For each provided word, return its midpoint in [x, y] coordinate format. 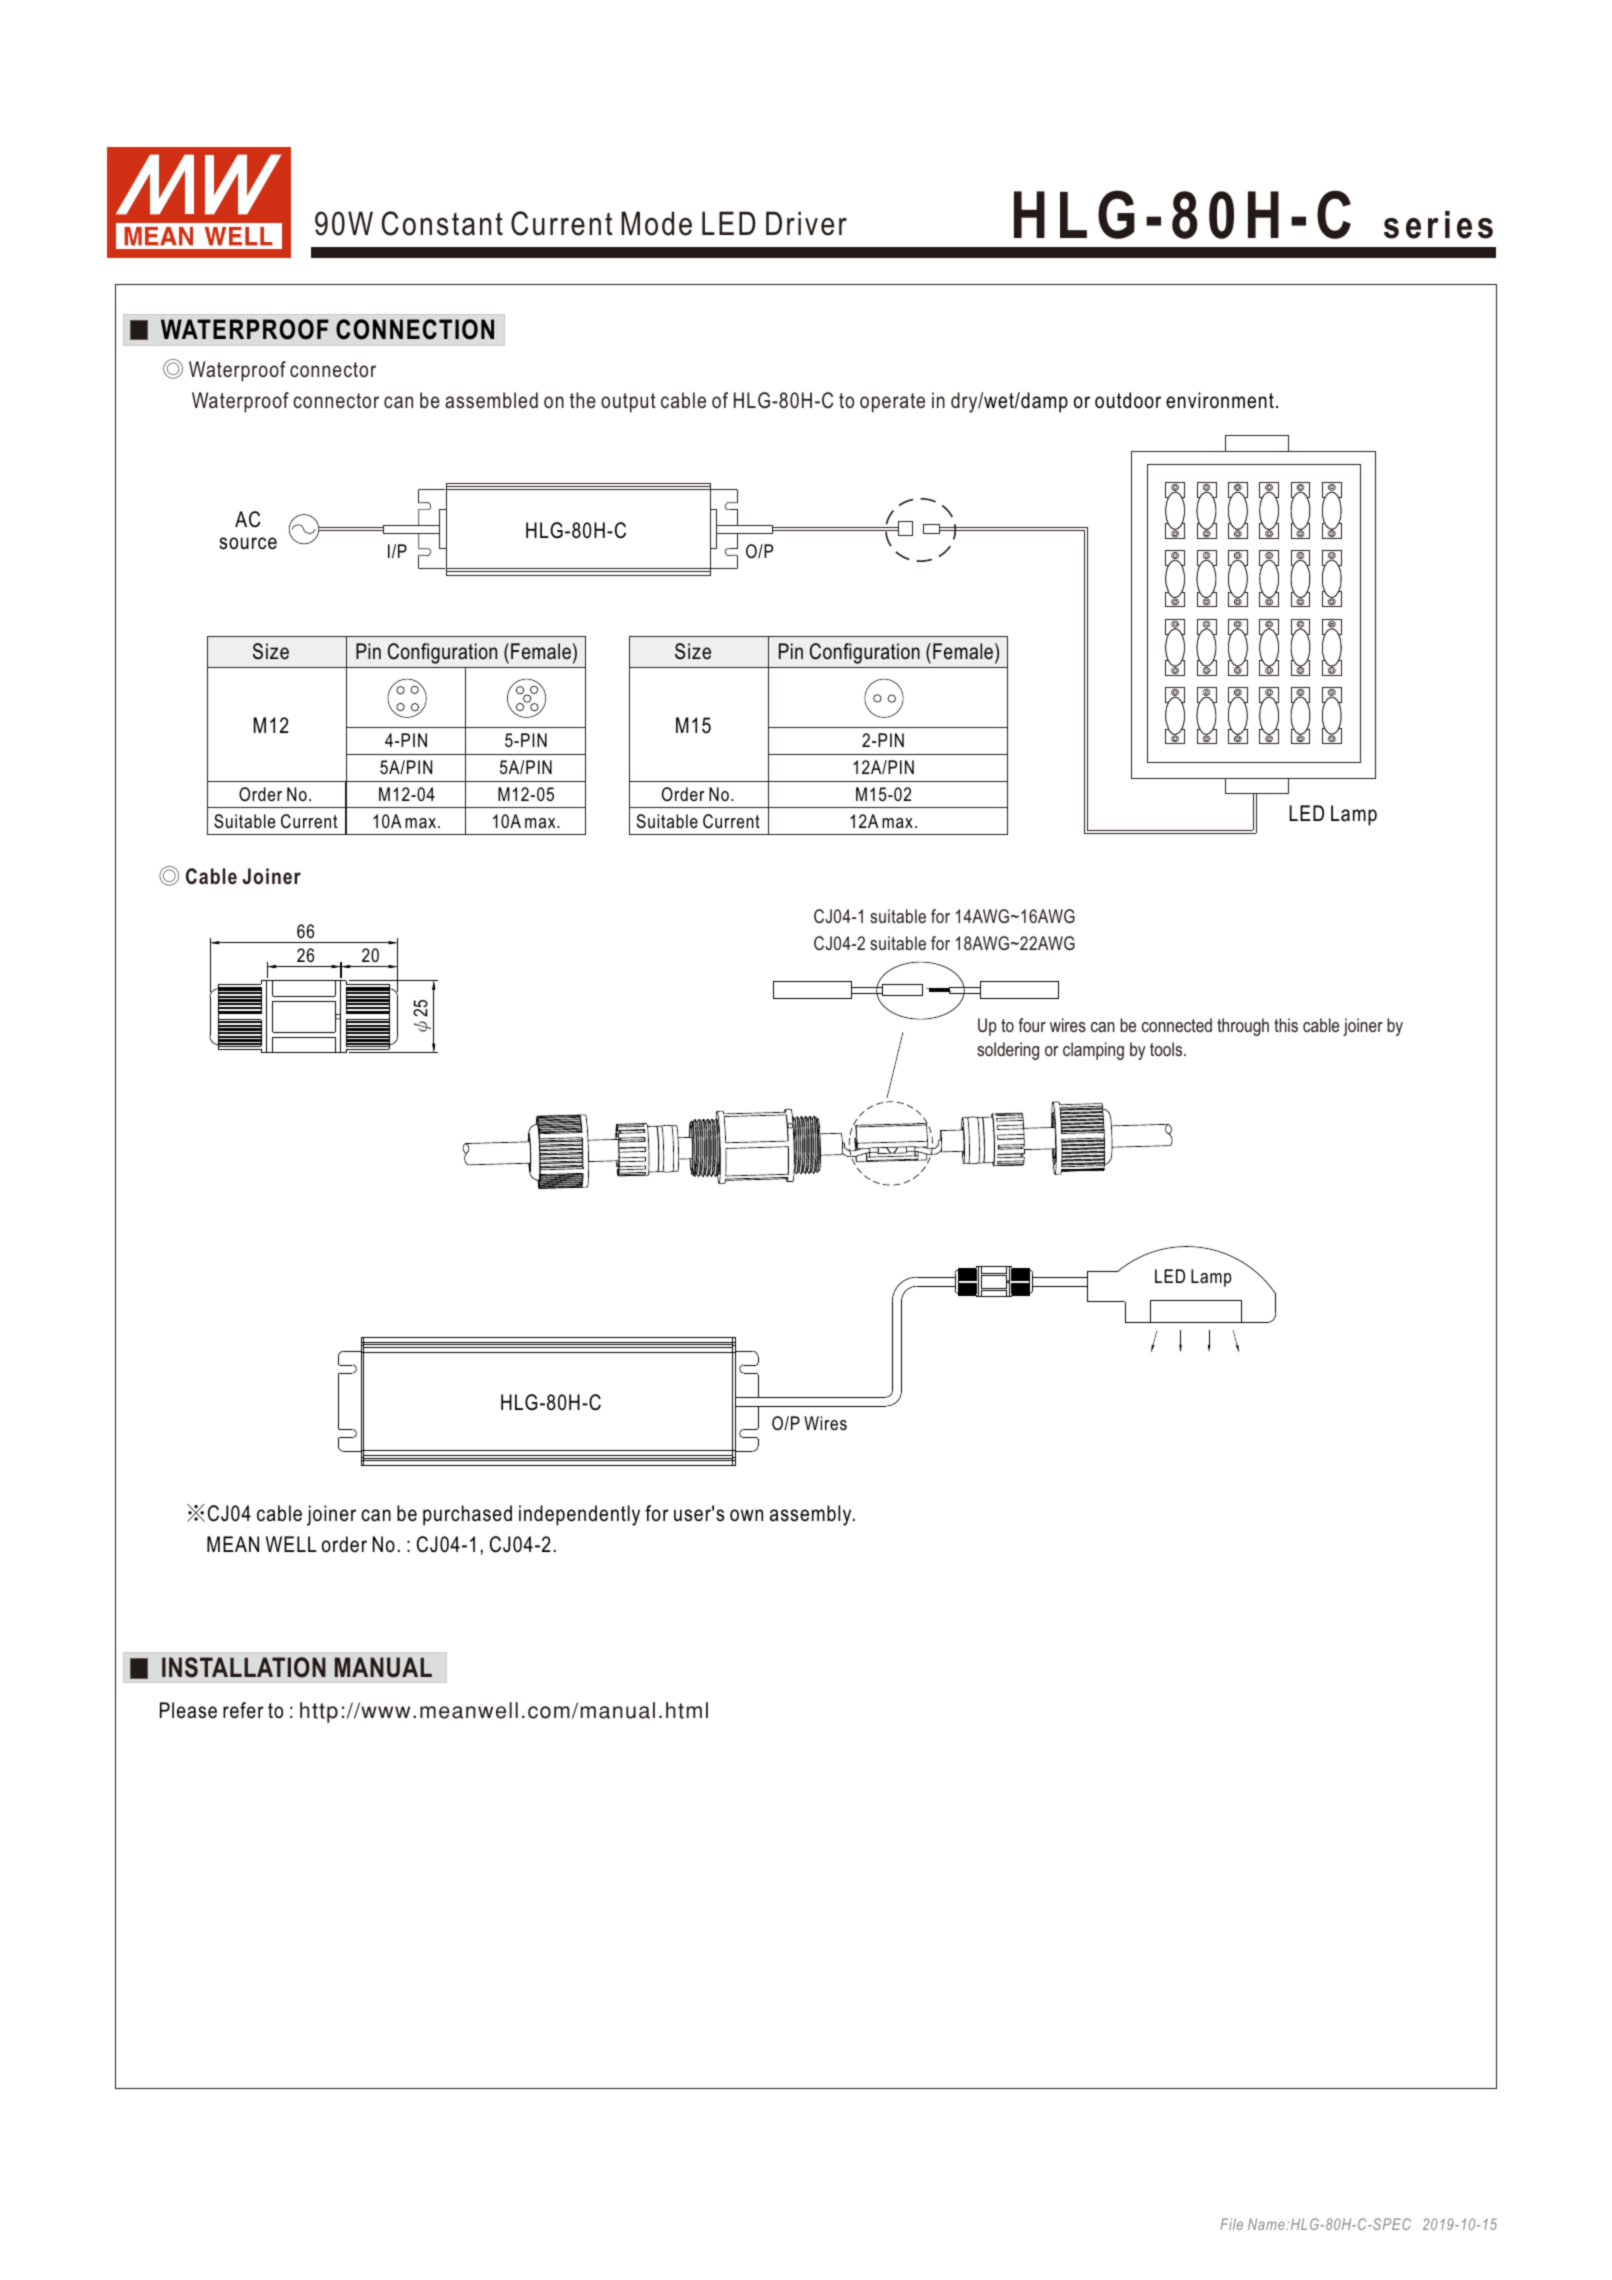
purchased [467, 1515]
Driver [806, 223]
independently [579, 1515]
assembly [812, 1515]
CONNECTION [415, 329]
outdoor [1128, 400]
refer [243, 1710]
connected [1177, 1025]
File [1231, 2224]
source [248, 543]
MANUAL [383, 1667]
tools [1167, 1049]
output [628, 403]
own [746, 1515]
